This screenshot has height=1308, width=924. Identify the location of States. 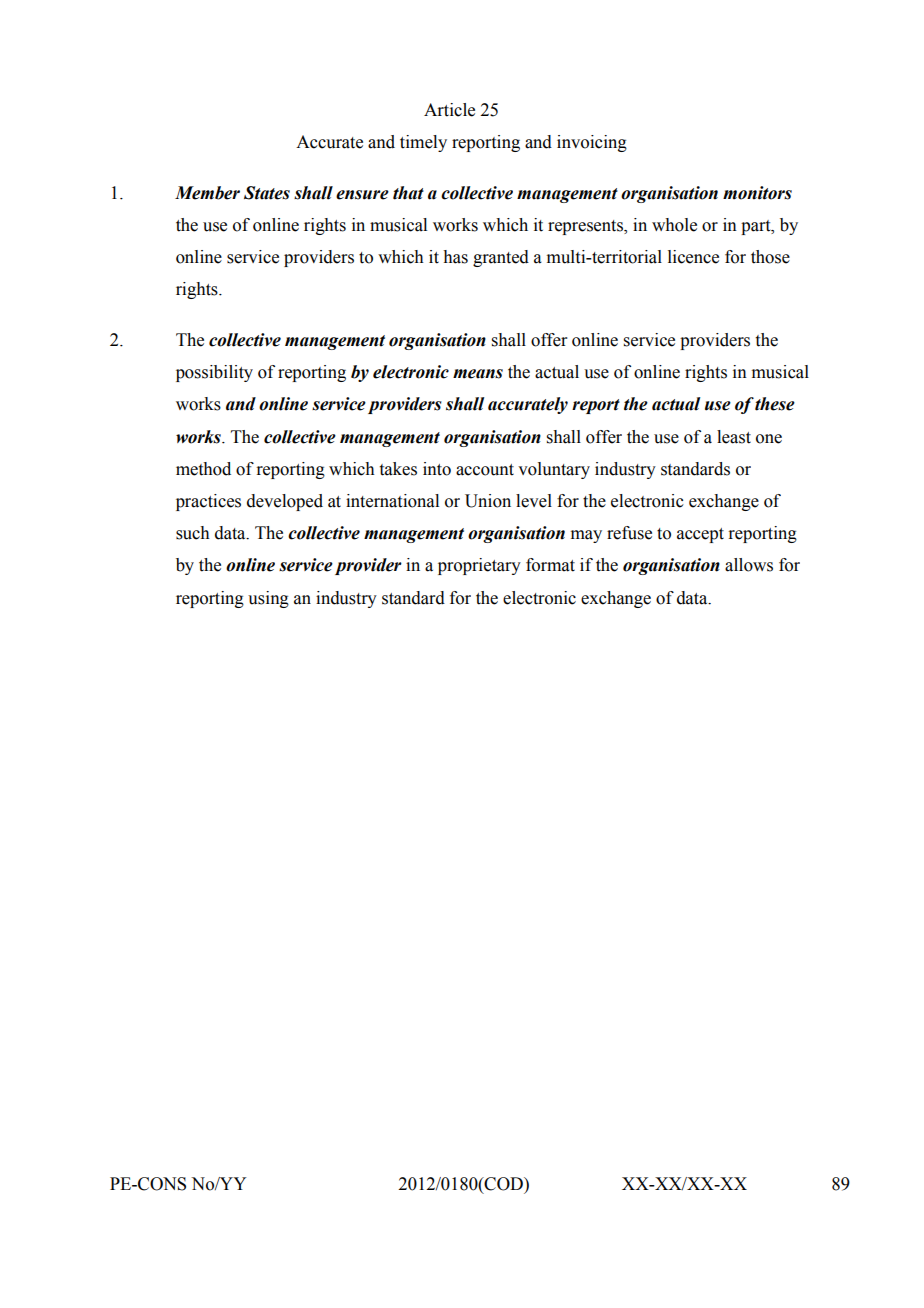
(267, 193).
